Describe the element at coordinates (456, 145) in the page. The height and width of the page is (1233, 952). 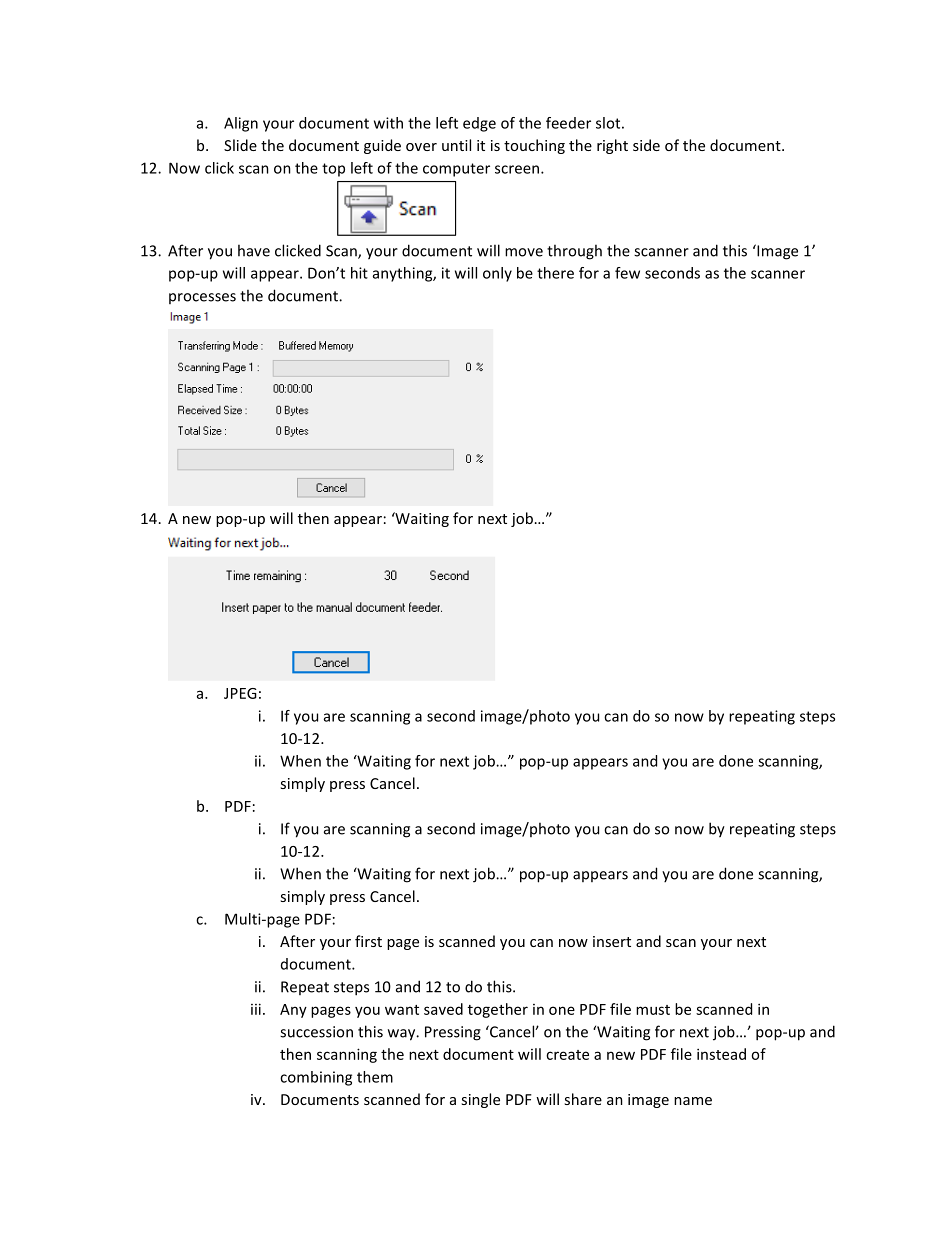
I see `until` at that location.
